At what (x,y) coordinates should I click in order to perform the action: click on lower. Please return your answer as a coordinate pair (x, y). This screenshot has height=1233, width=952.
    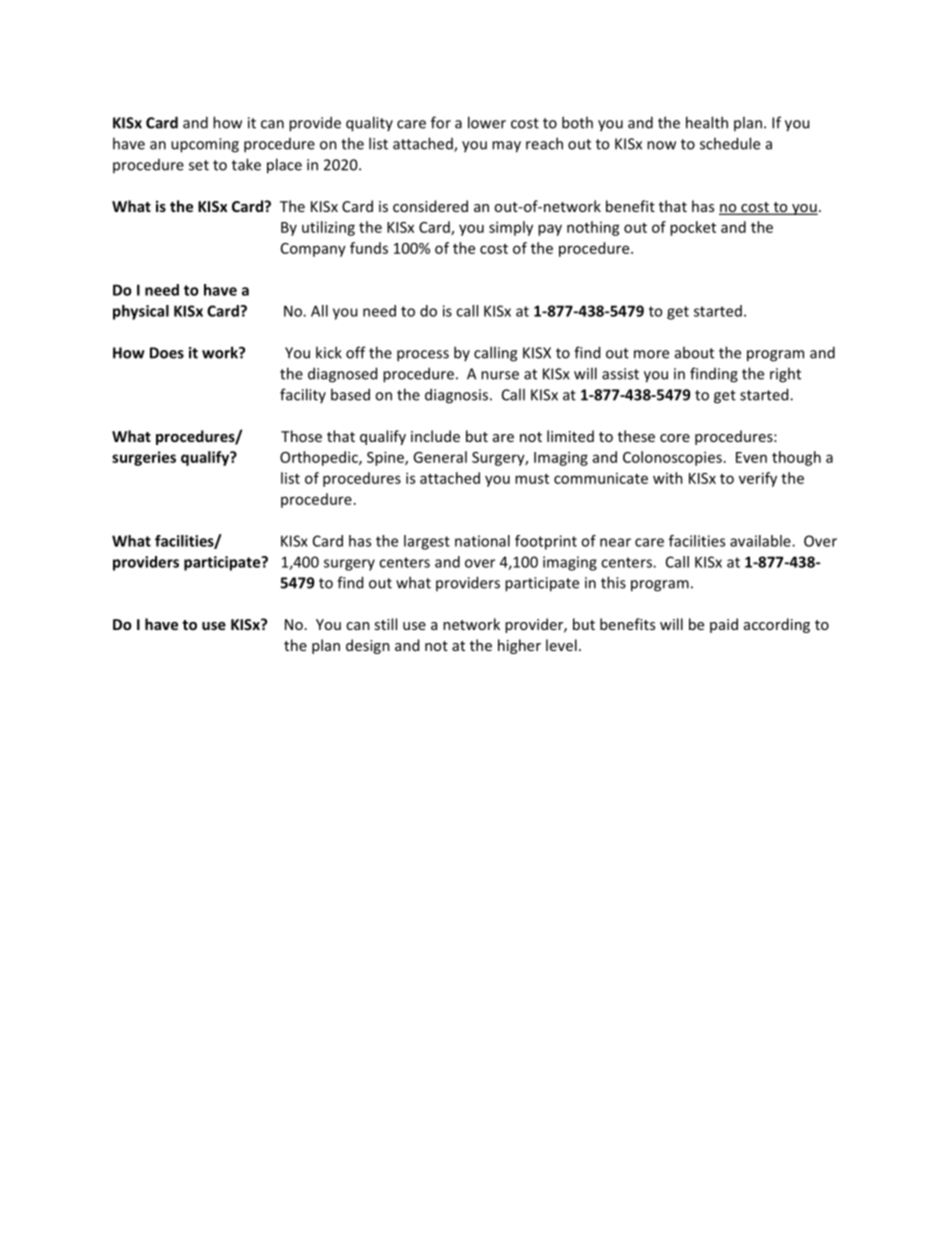
    Looking at the image, I should click on (487, 122).
